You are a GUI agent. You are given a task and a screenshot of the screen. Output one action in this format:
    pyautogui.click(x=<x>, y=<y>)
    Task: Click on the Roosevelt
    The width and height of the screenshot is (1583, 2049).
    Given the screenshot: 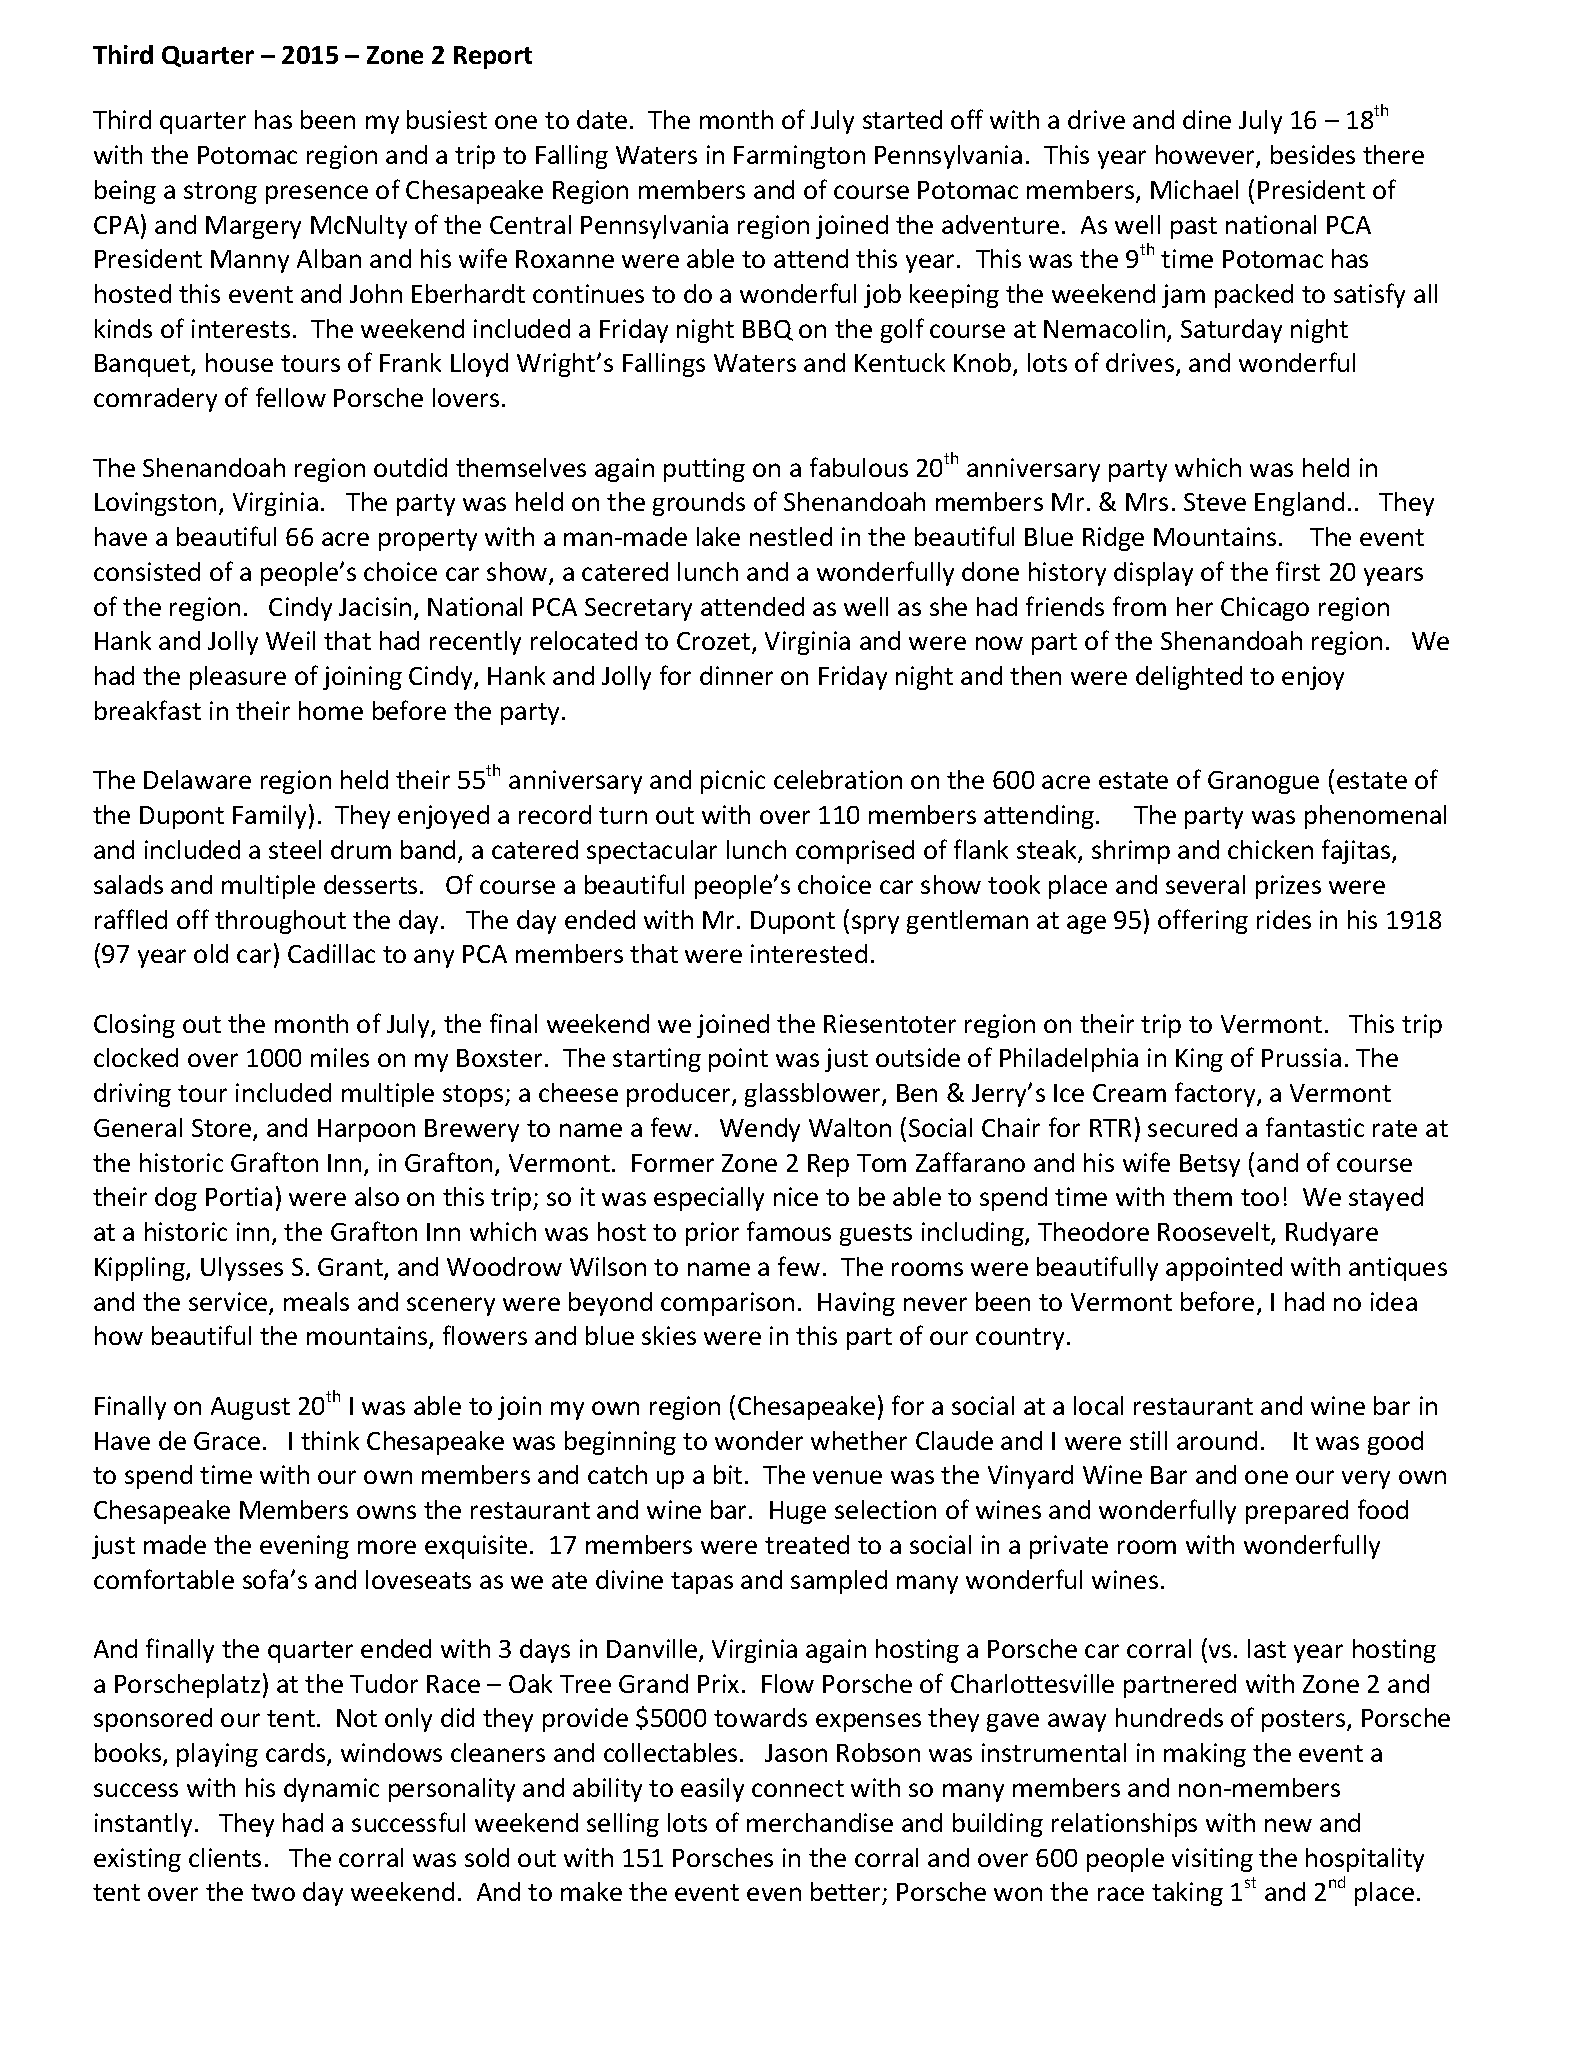 What is the action you would take?
    pyautogui.click(x=1215, y=1233)
